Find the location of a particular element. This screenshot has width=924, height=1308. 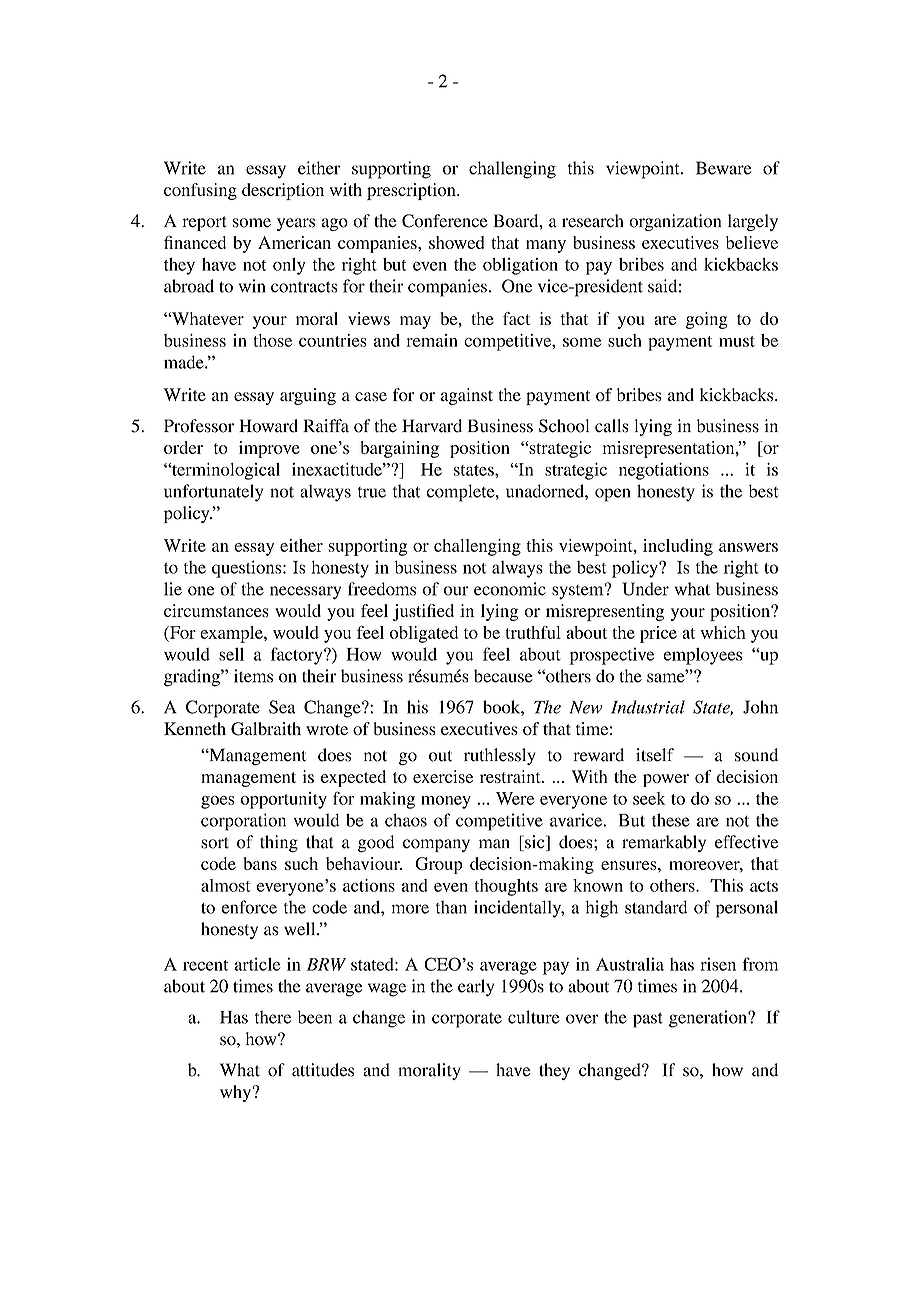

have is located at coordinates (513, 1070).
